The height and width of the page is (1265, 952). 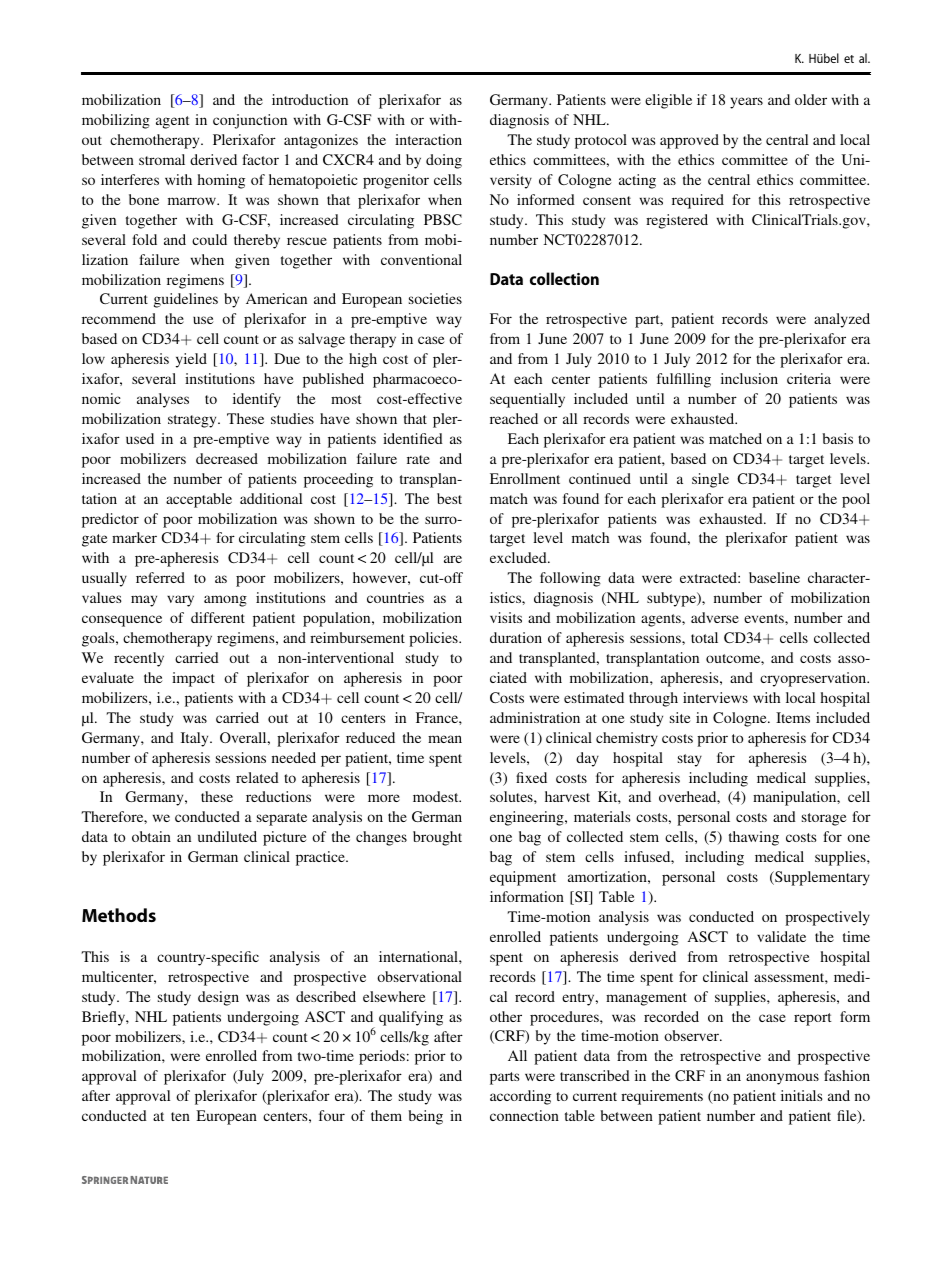 I want to click on years, so click(x=746, y=103).
